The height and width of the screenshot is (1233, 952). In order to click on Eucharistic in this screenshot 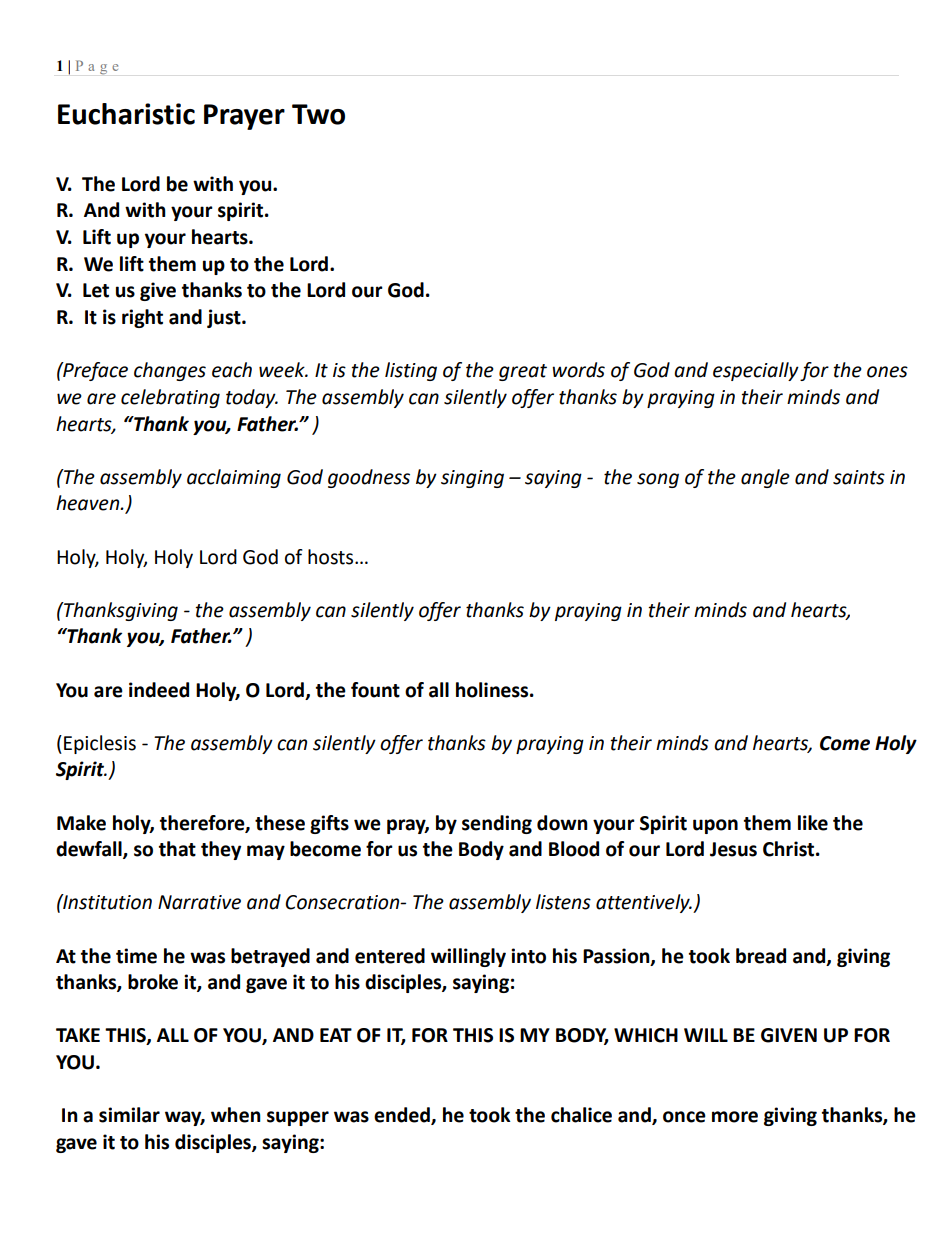, I will do `click(126, 114)`.
